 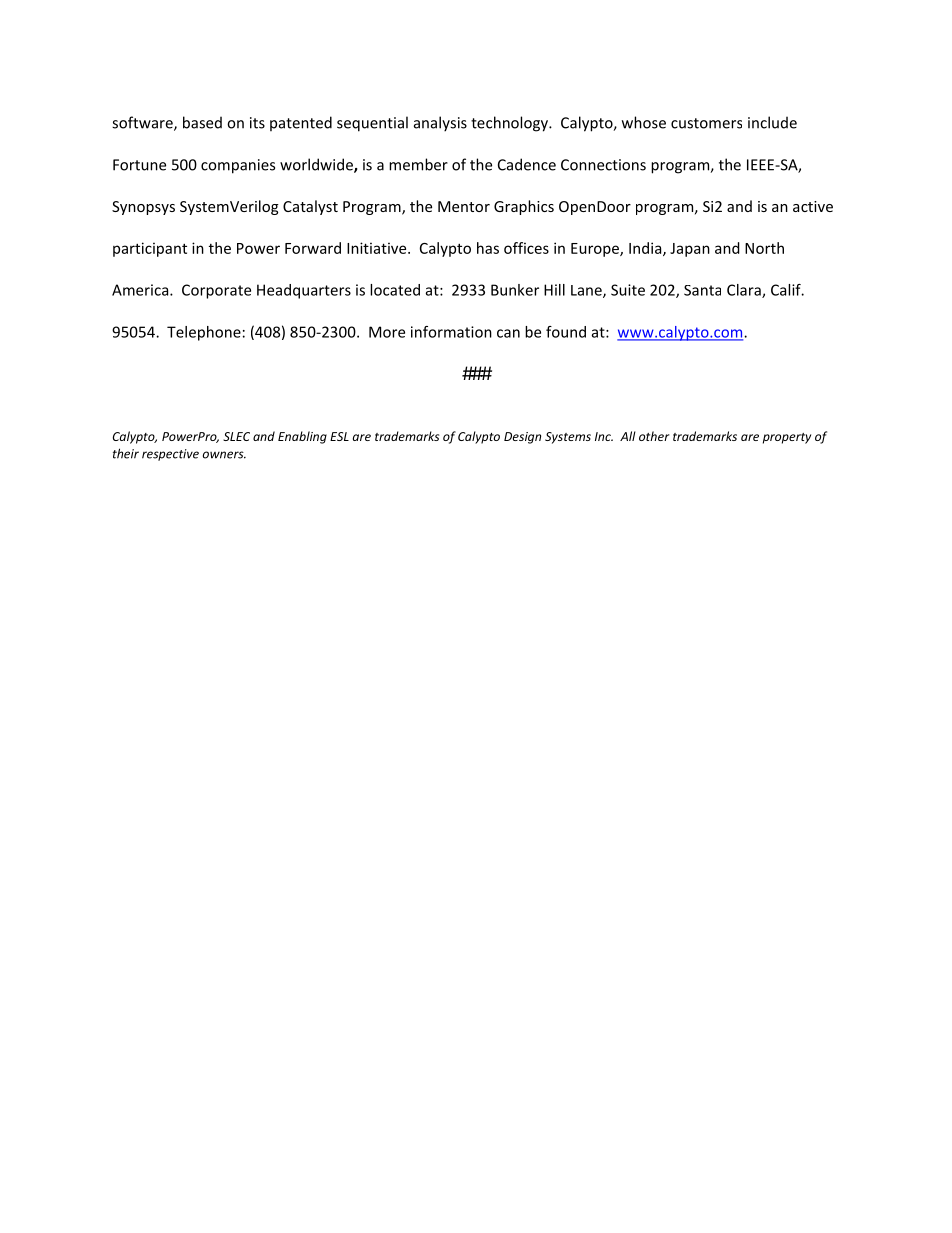 I want to click on Clara, so click(x=745, y=291).
